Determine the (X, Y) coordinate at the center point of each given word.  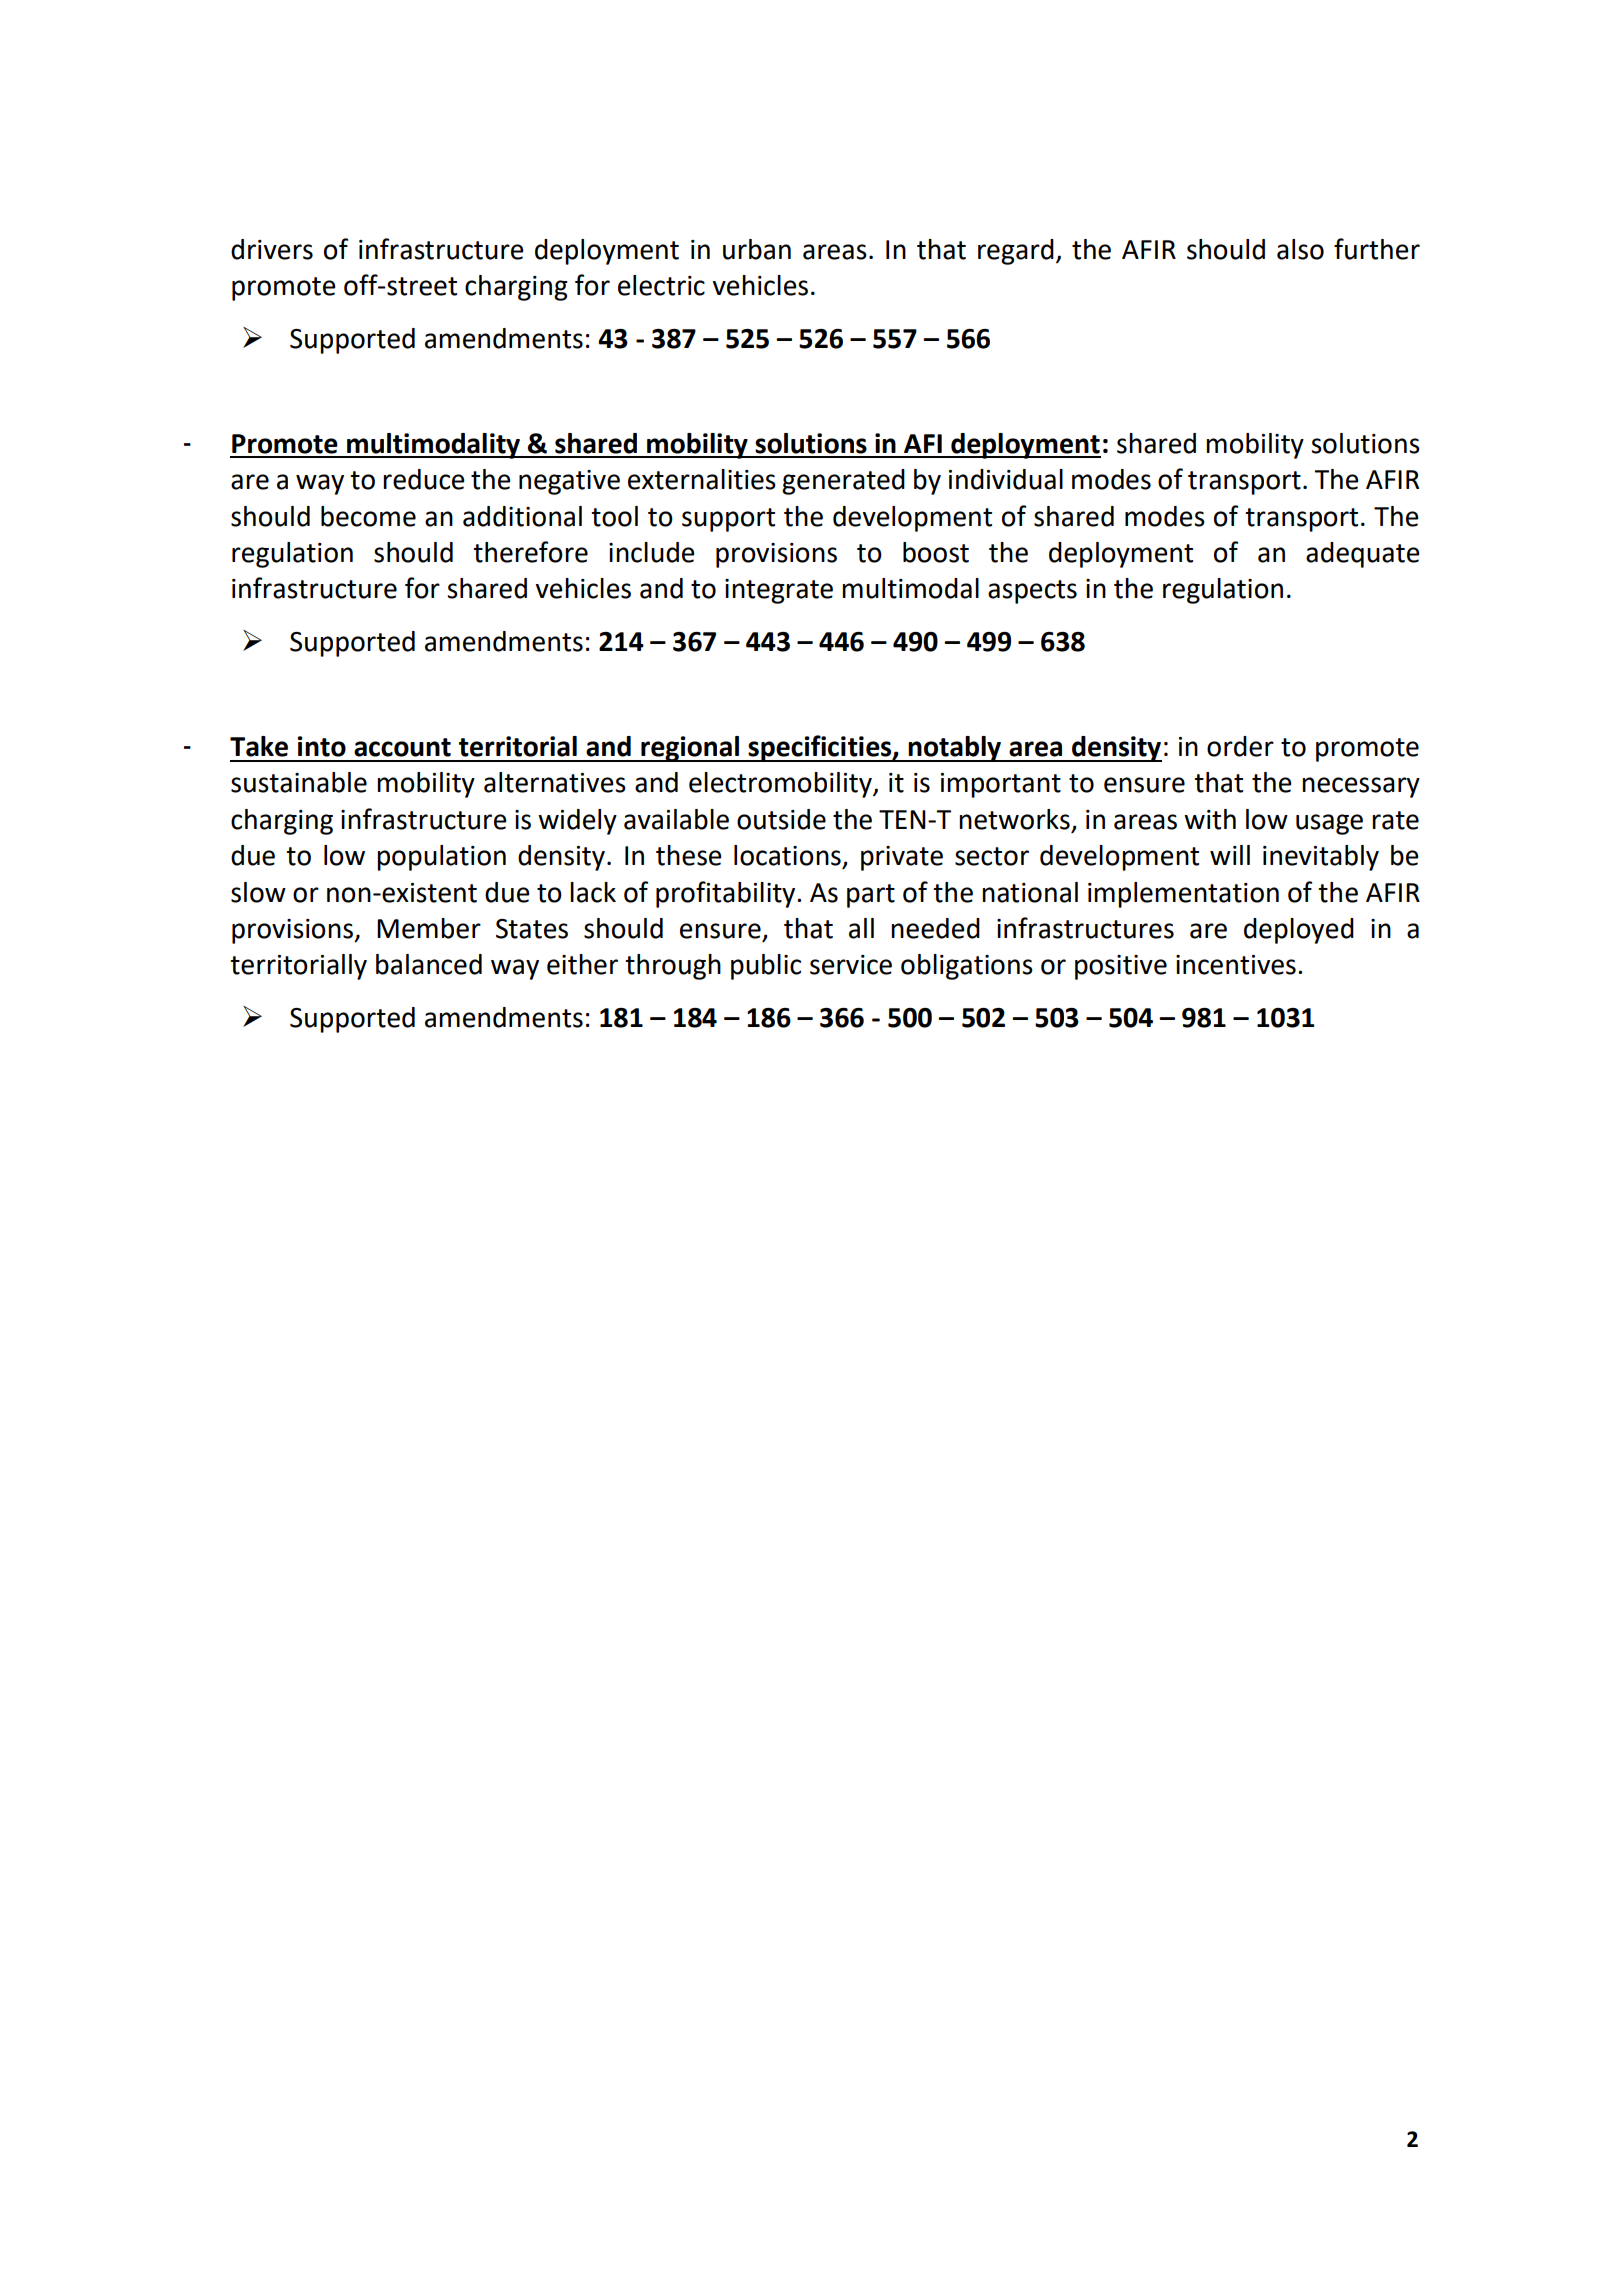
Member (429, 928)
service (851, 965)
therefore (530, 552)
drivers (272, 249)
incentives (1236, 965)
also (1300, 249)
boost (936, 552)
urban (757, 249)
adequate (1363, 555)
